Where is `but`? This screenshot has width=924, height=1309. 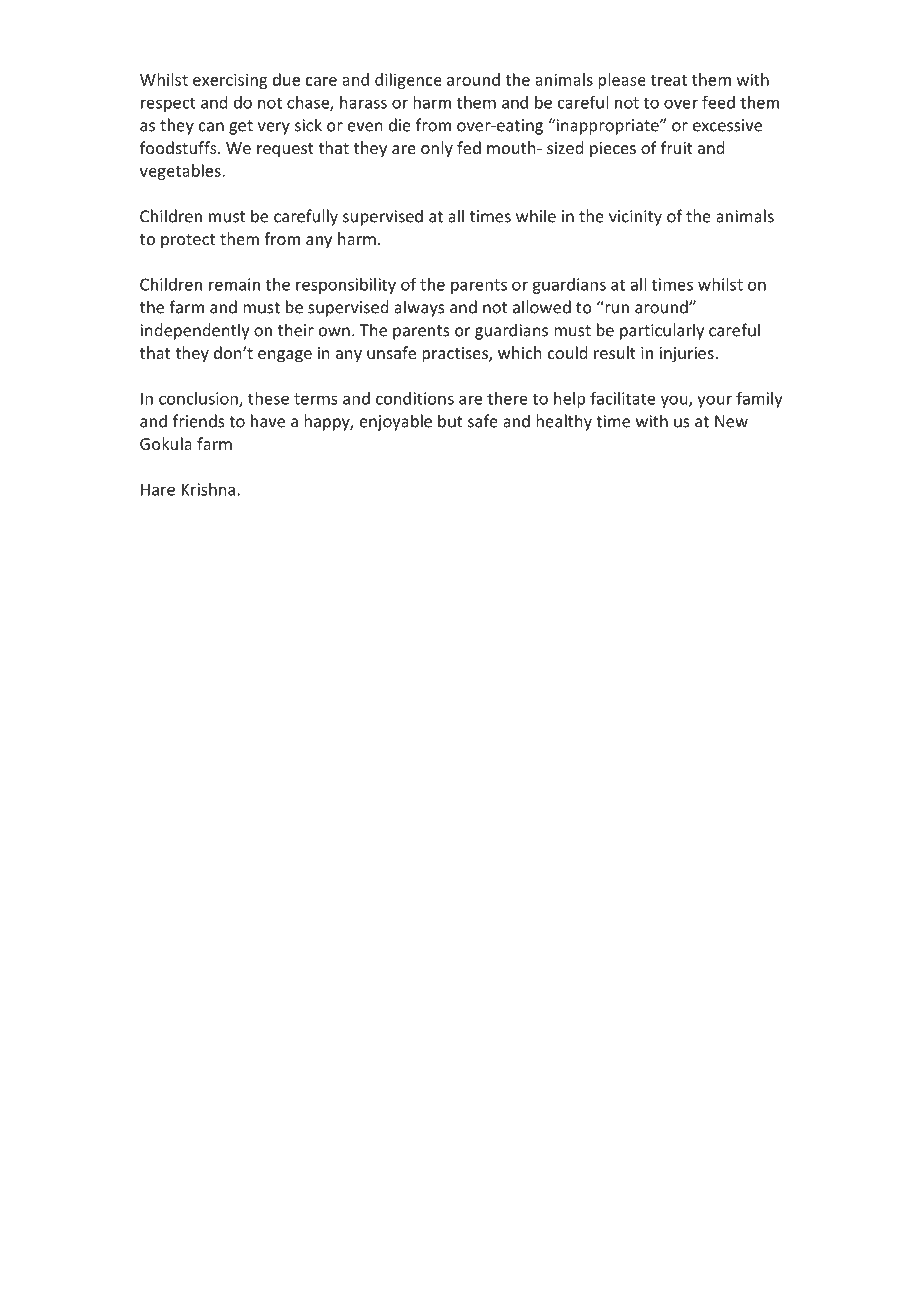
but is located at coordinates (450, 421).
